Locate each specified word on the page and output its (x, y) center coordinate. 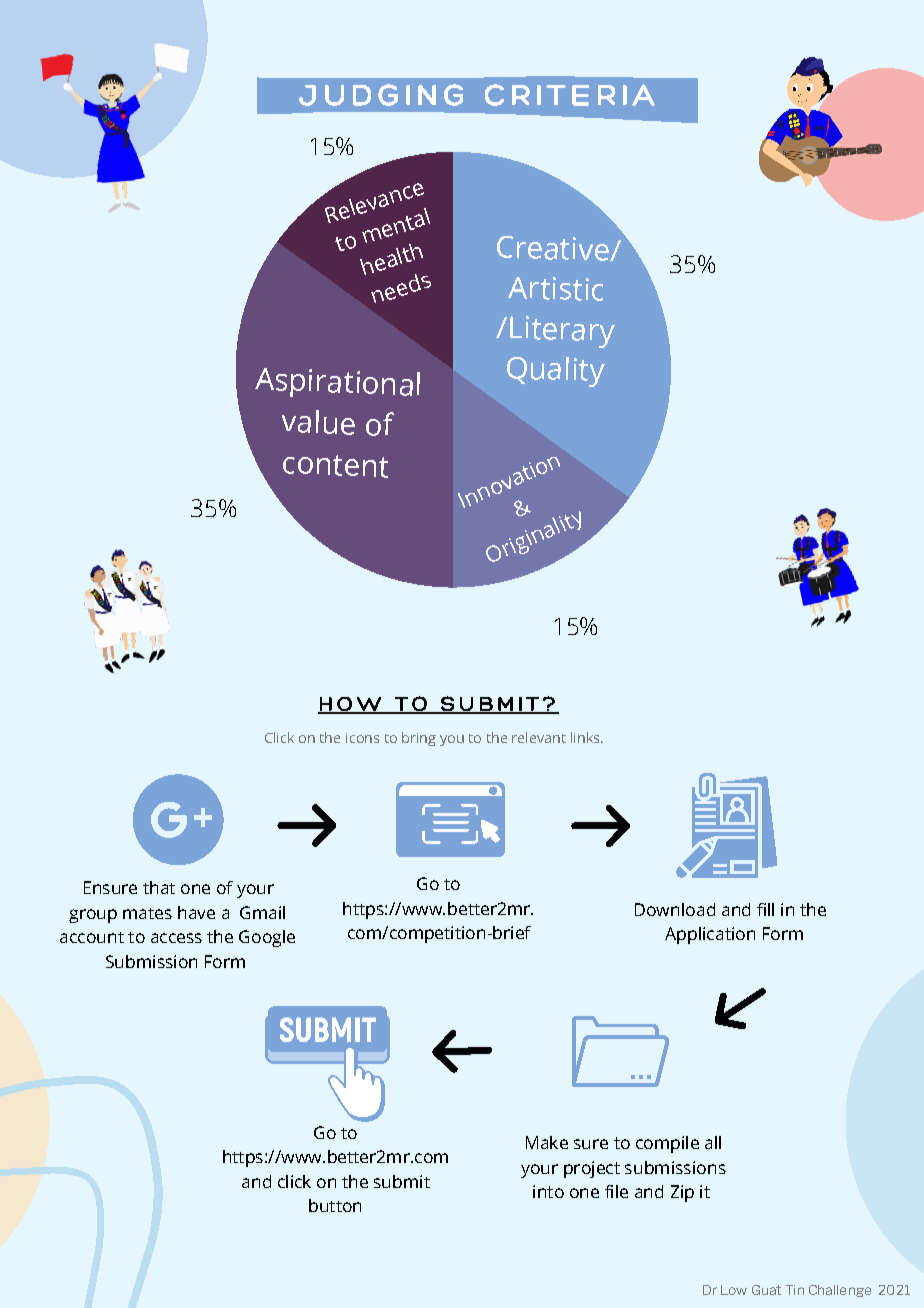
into (548, 1191)
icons (362, 738)
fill (765, 909)
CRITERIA (570, 95)
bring (419, 739)
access (176, 938)
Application (710, 935)
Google (267, 938)
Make (547, 1142)
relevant (539, 737)
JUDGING (381, 95)
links (586, 737)
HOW (351, 705)
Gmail (262, 912)
